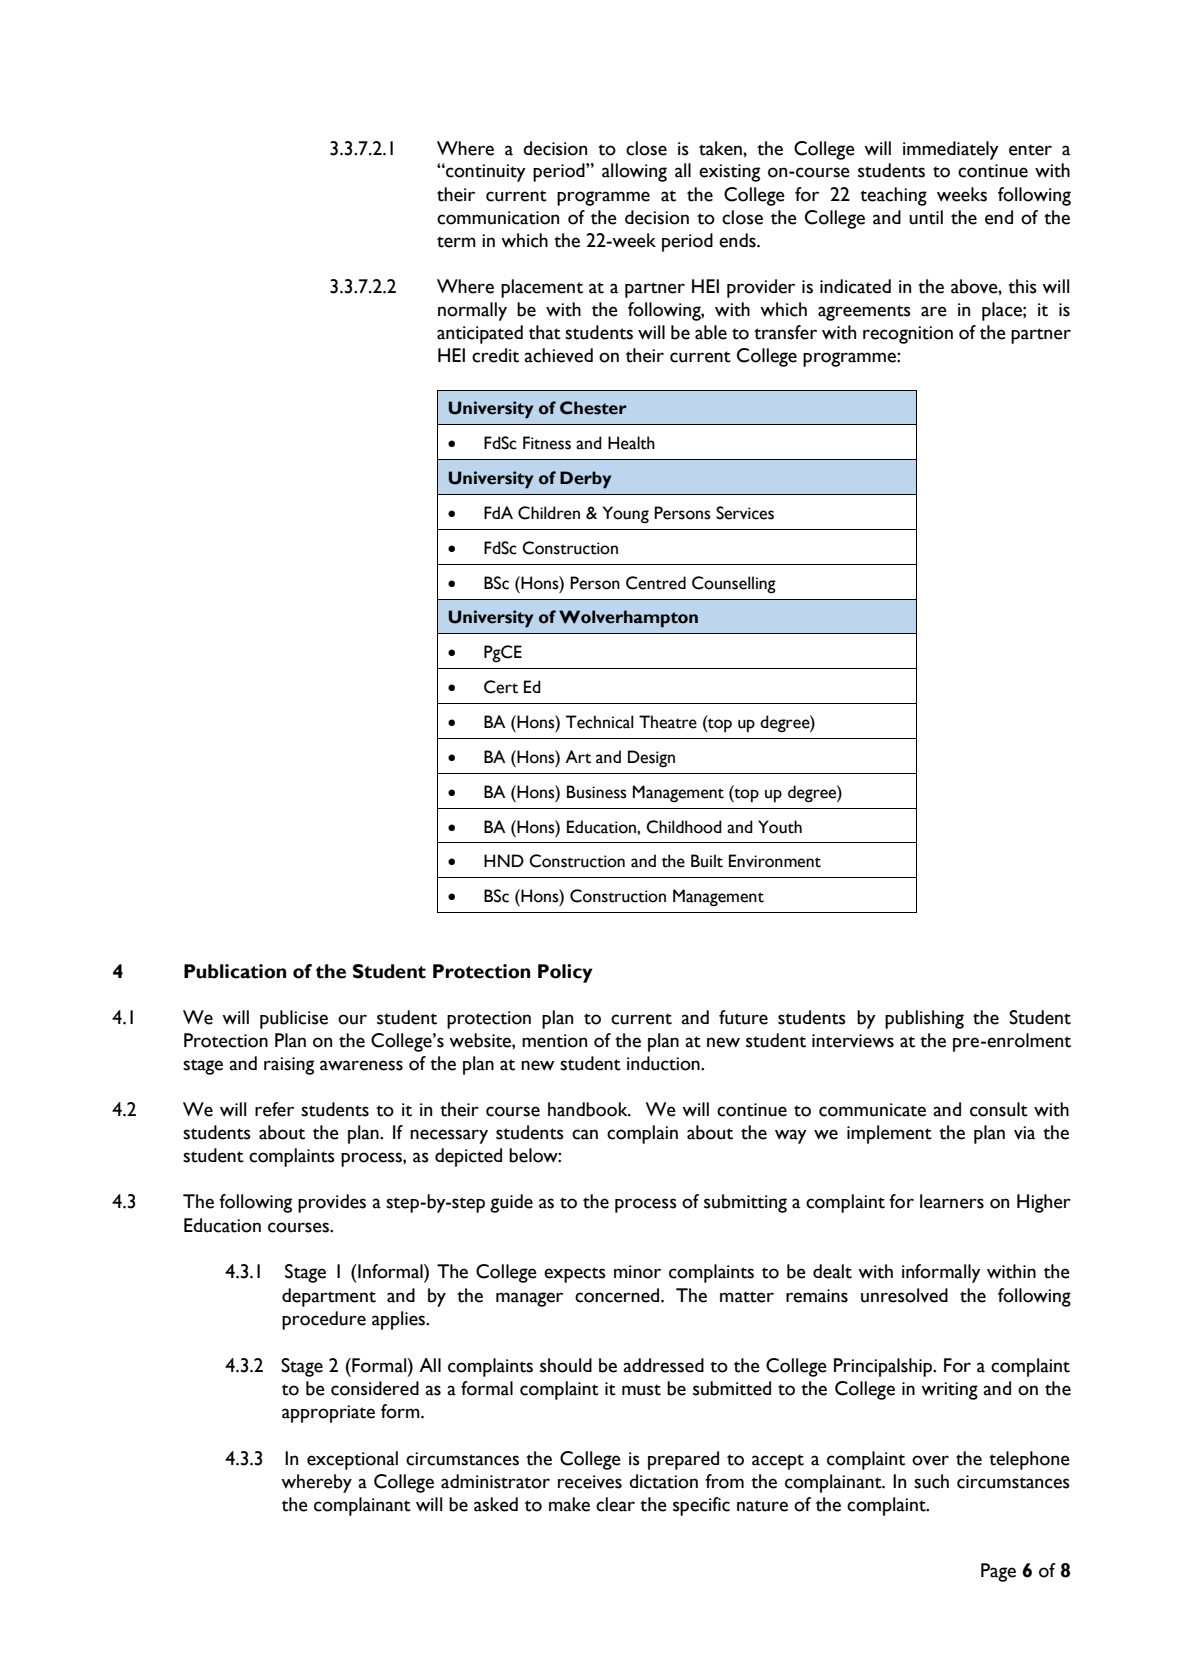  Describe the element at coordinates (501, 687) in the page. I see `Cert` at that location.
